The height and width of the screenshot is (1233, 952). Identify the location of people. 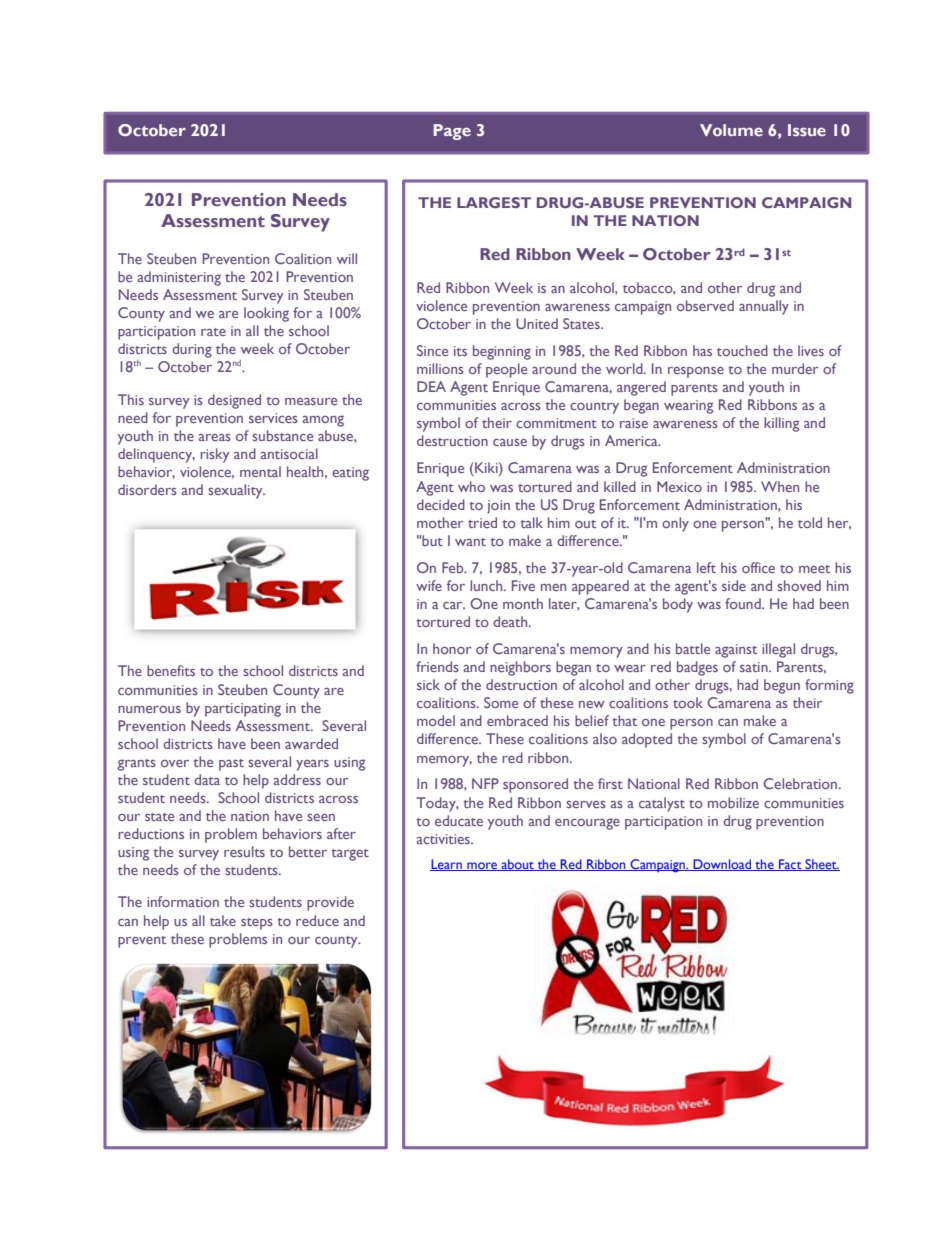
(506, 370).
